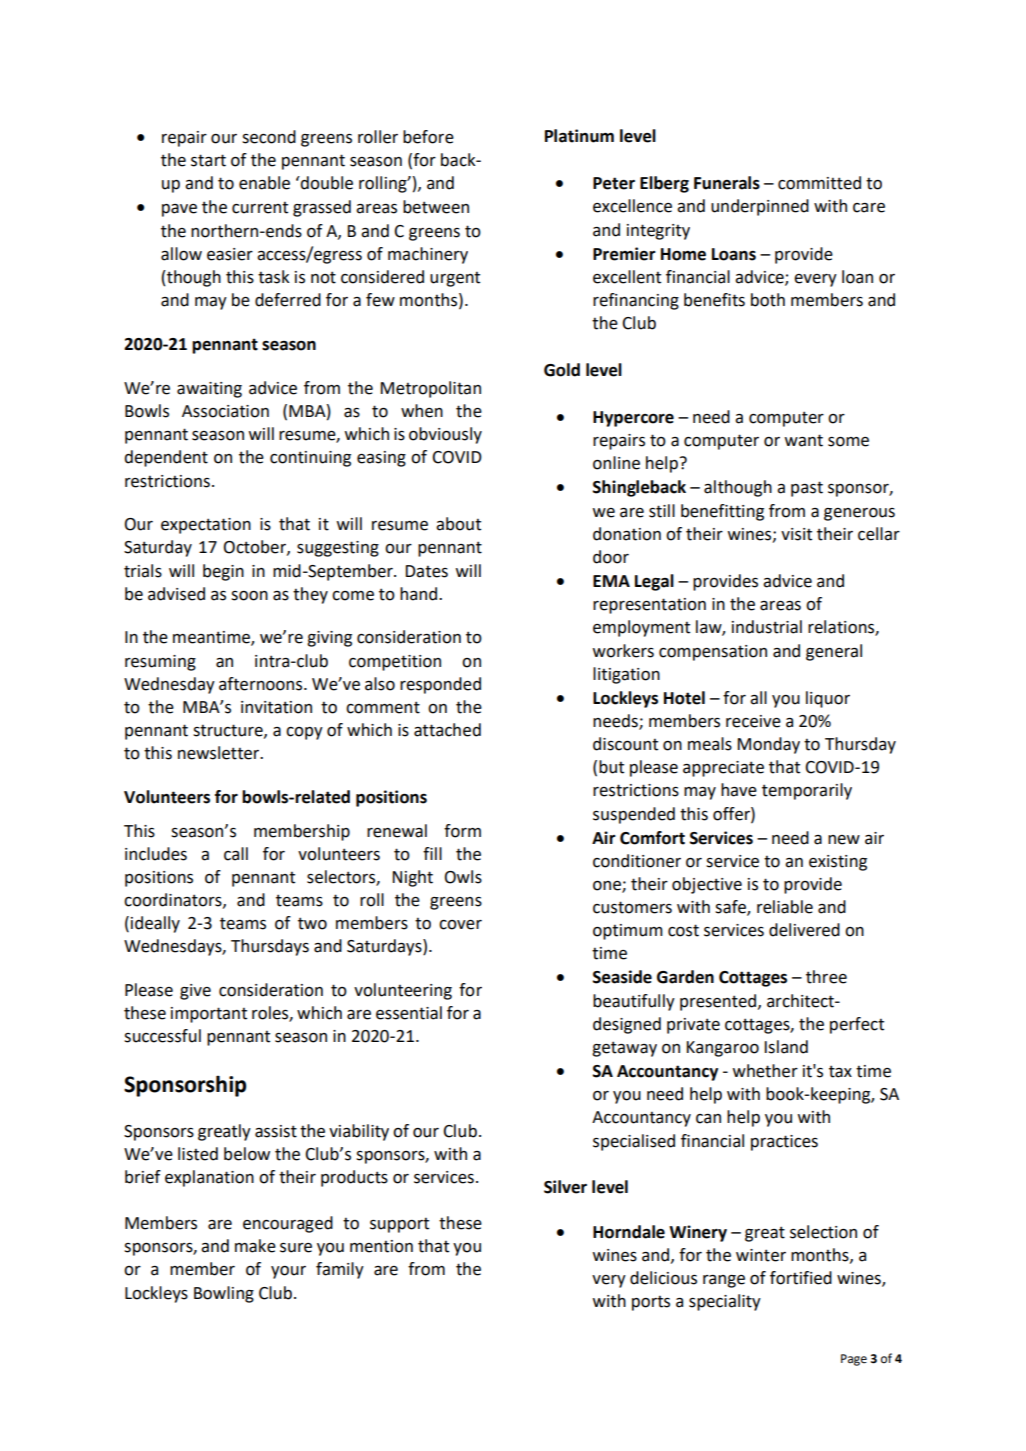 The height and width of the screenshot is (1451, 1026). I want to click on begin, so click(223, 572).
